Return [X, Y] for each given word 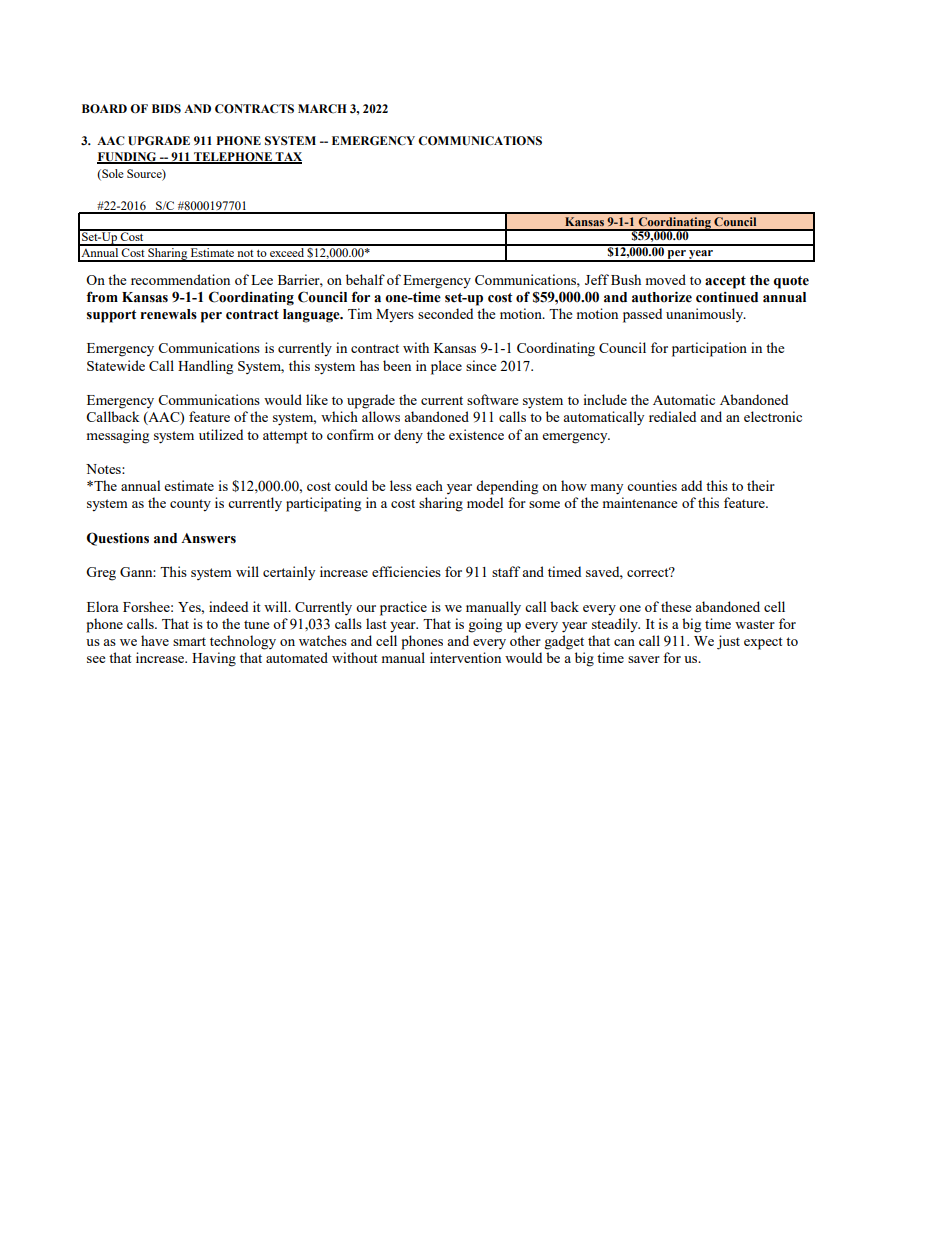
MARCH [322, 108]
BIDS [166, 108]
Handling [205, 367]
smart [189, 641]
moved [666, 279]
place [446, 367]
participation [709, 349]
